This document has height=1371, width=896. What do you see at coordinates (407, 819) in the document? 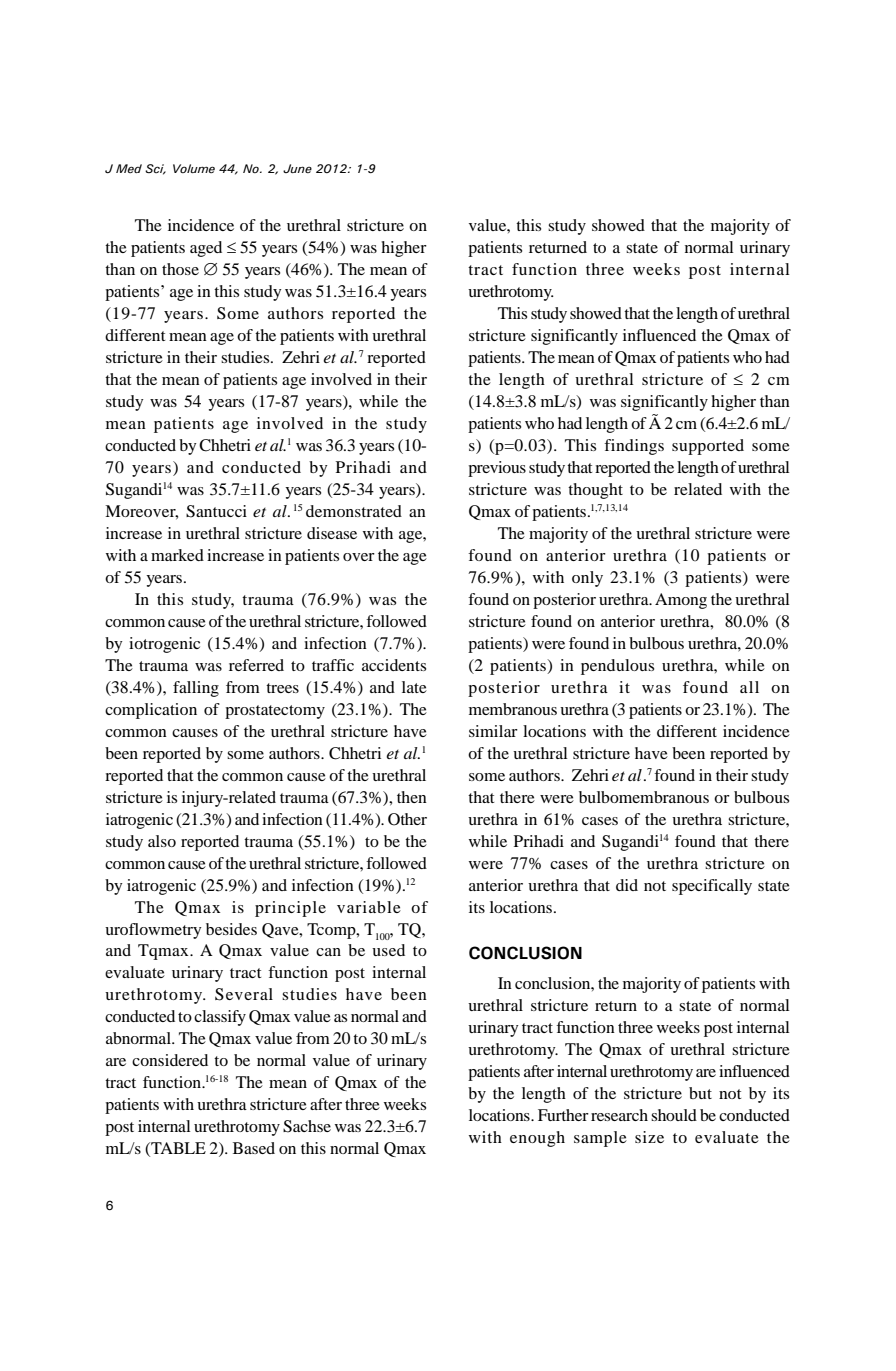
I see `Other` at bounding box center [407, 819].
